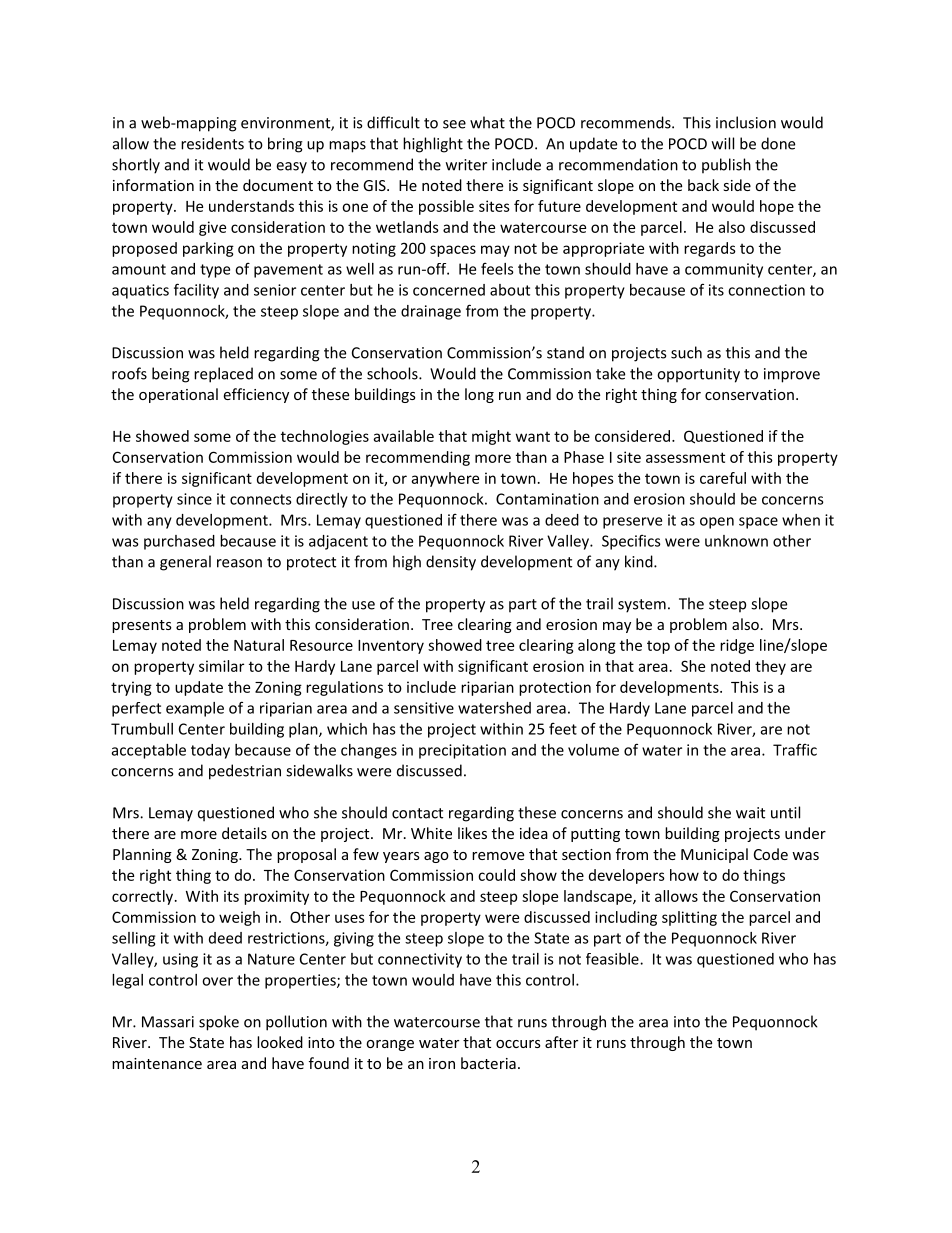 This document has height=1233, width=952. Describe the element at coordinates (185, 563) in the document. I see `general` at that location.
